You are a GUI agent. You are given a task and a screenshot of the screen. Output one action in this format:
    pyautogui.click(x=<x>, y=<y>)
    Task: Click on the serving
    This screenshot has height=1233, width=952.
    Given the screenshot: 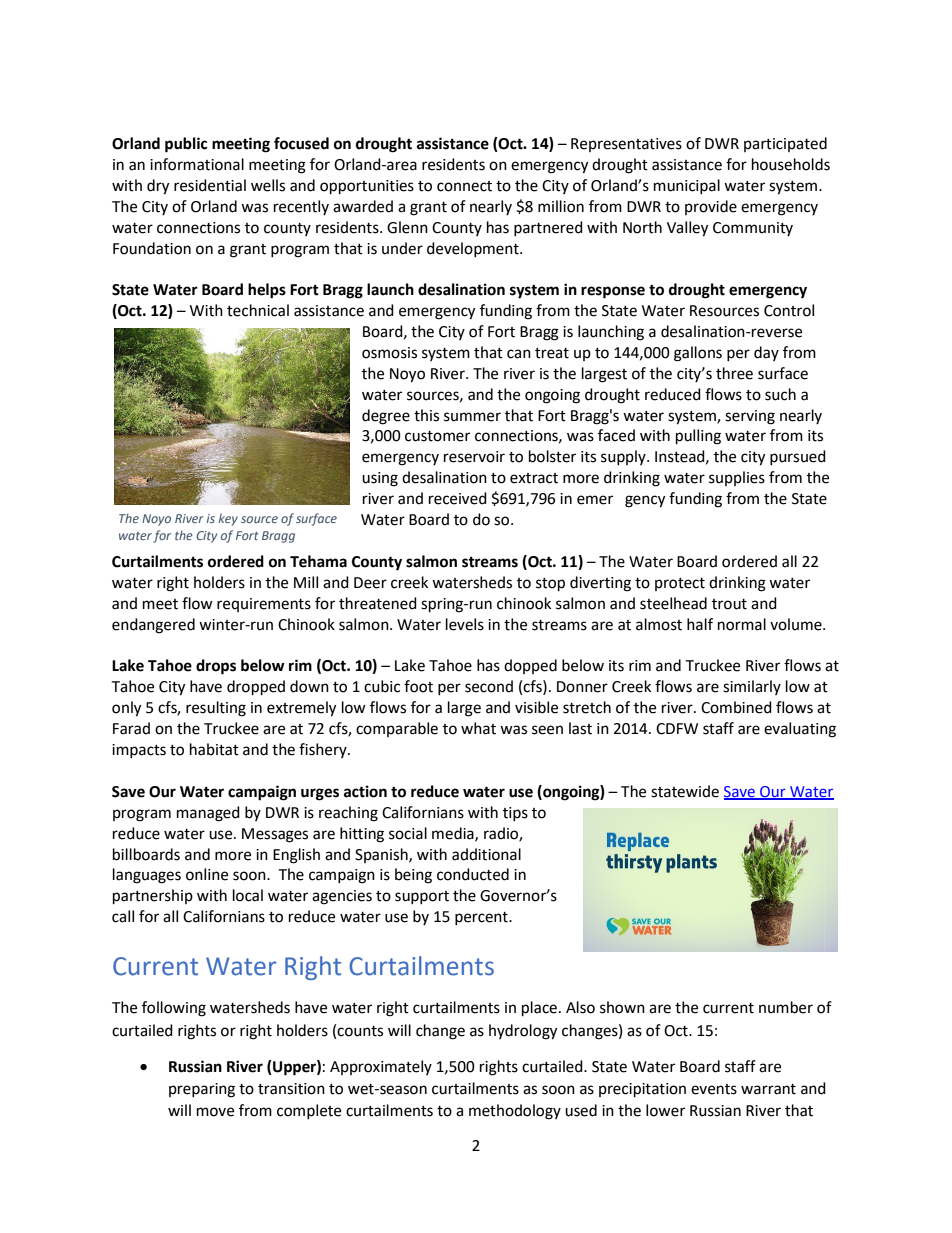 What is the action you would take?
    pyautogui.click(x=750, y=417)
